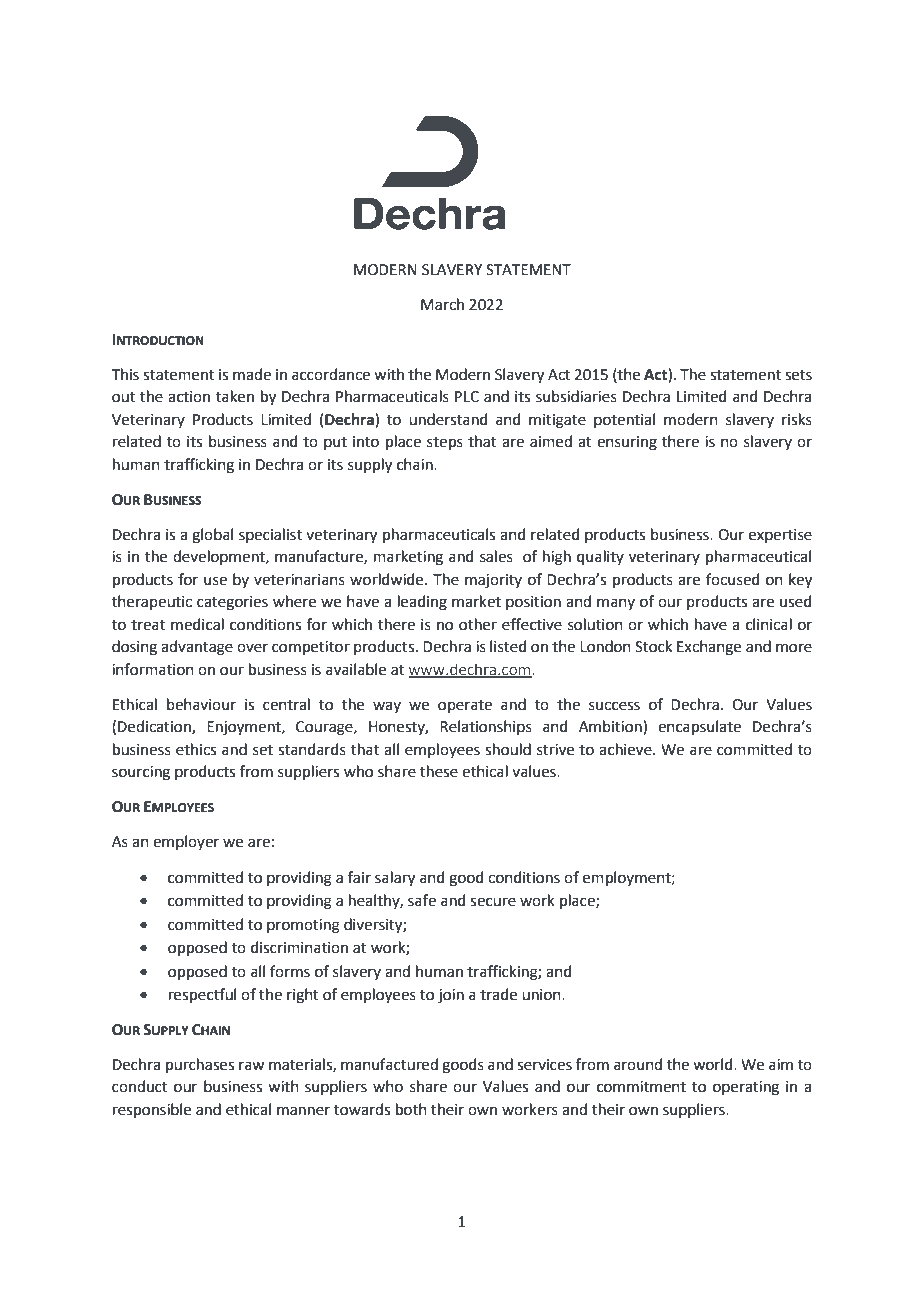 Image resolution: width=924 pixels, height=1308 pixels. I want to click on behaviour, so click(201, 704).
